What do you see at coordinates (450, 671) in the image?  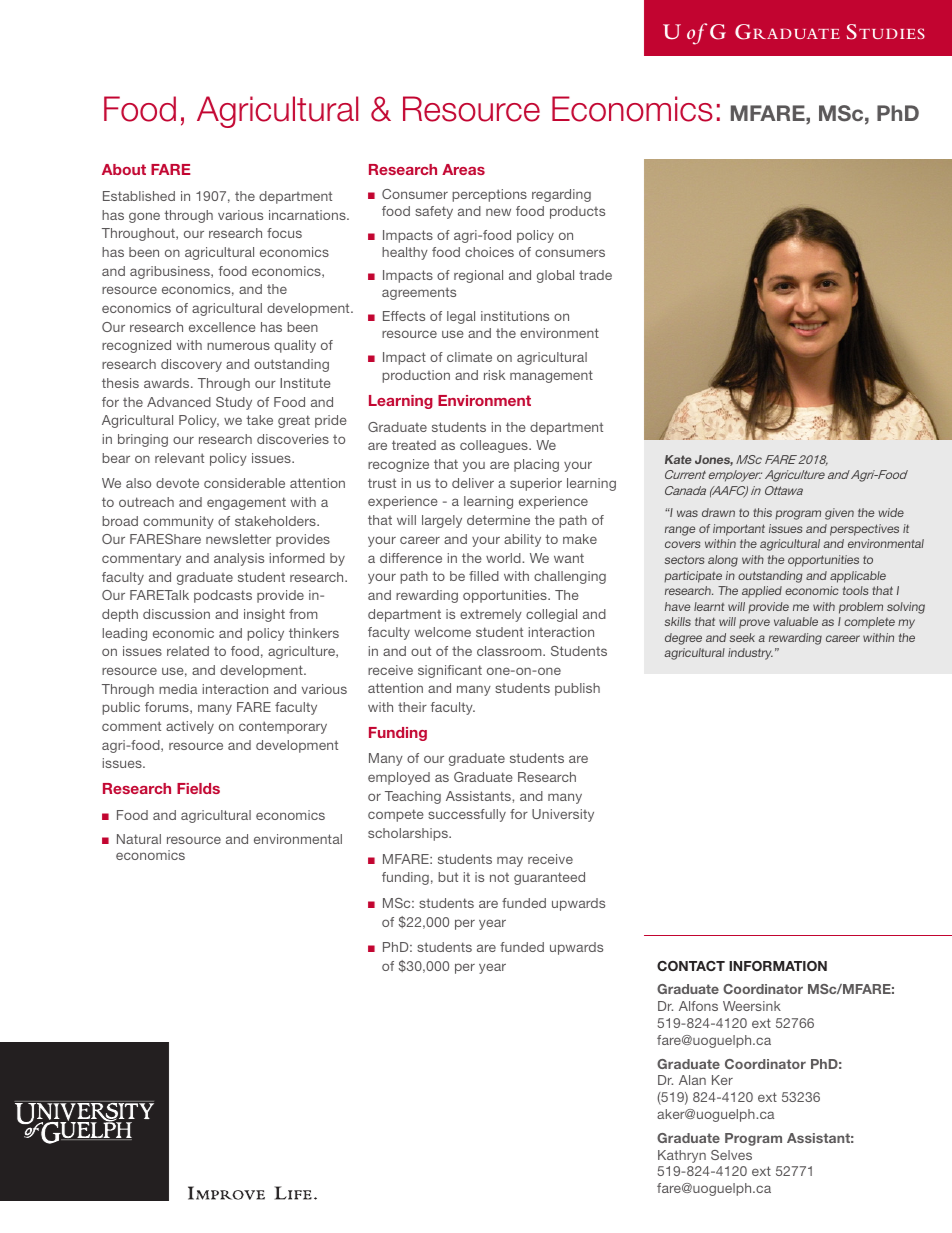 I see `significant` at bounding box center [450, 671].
